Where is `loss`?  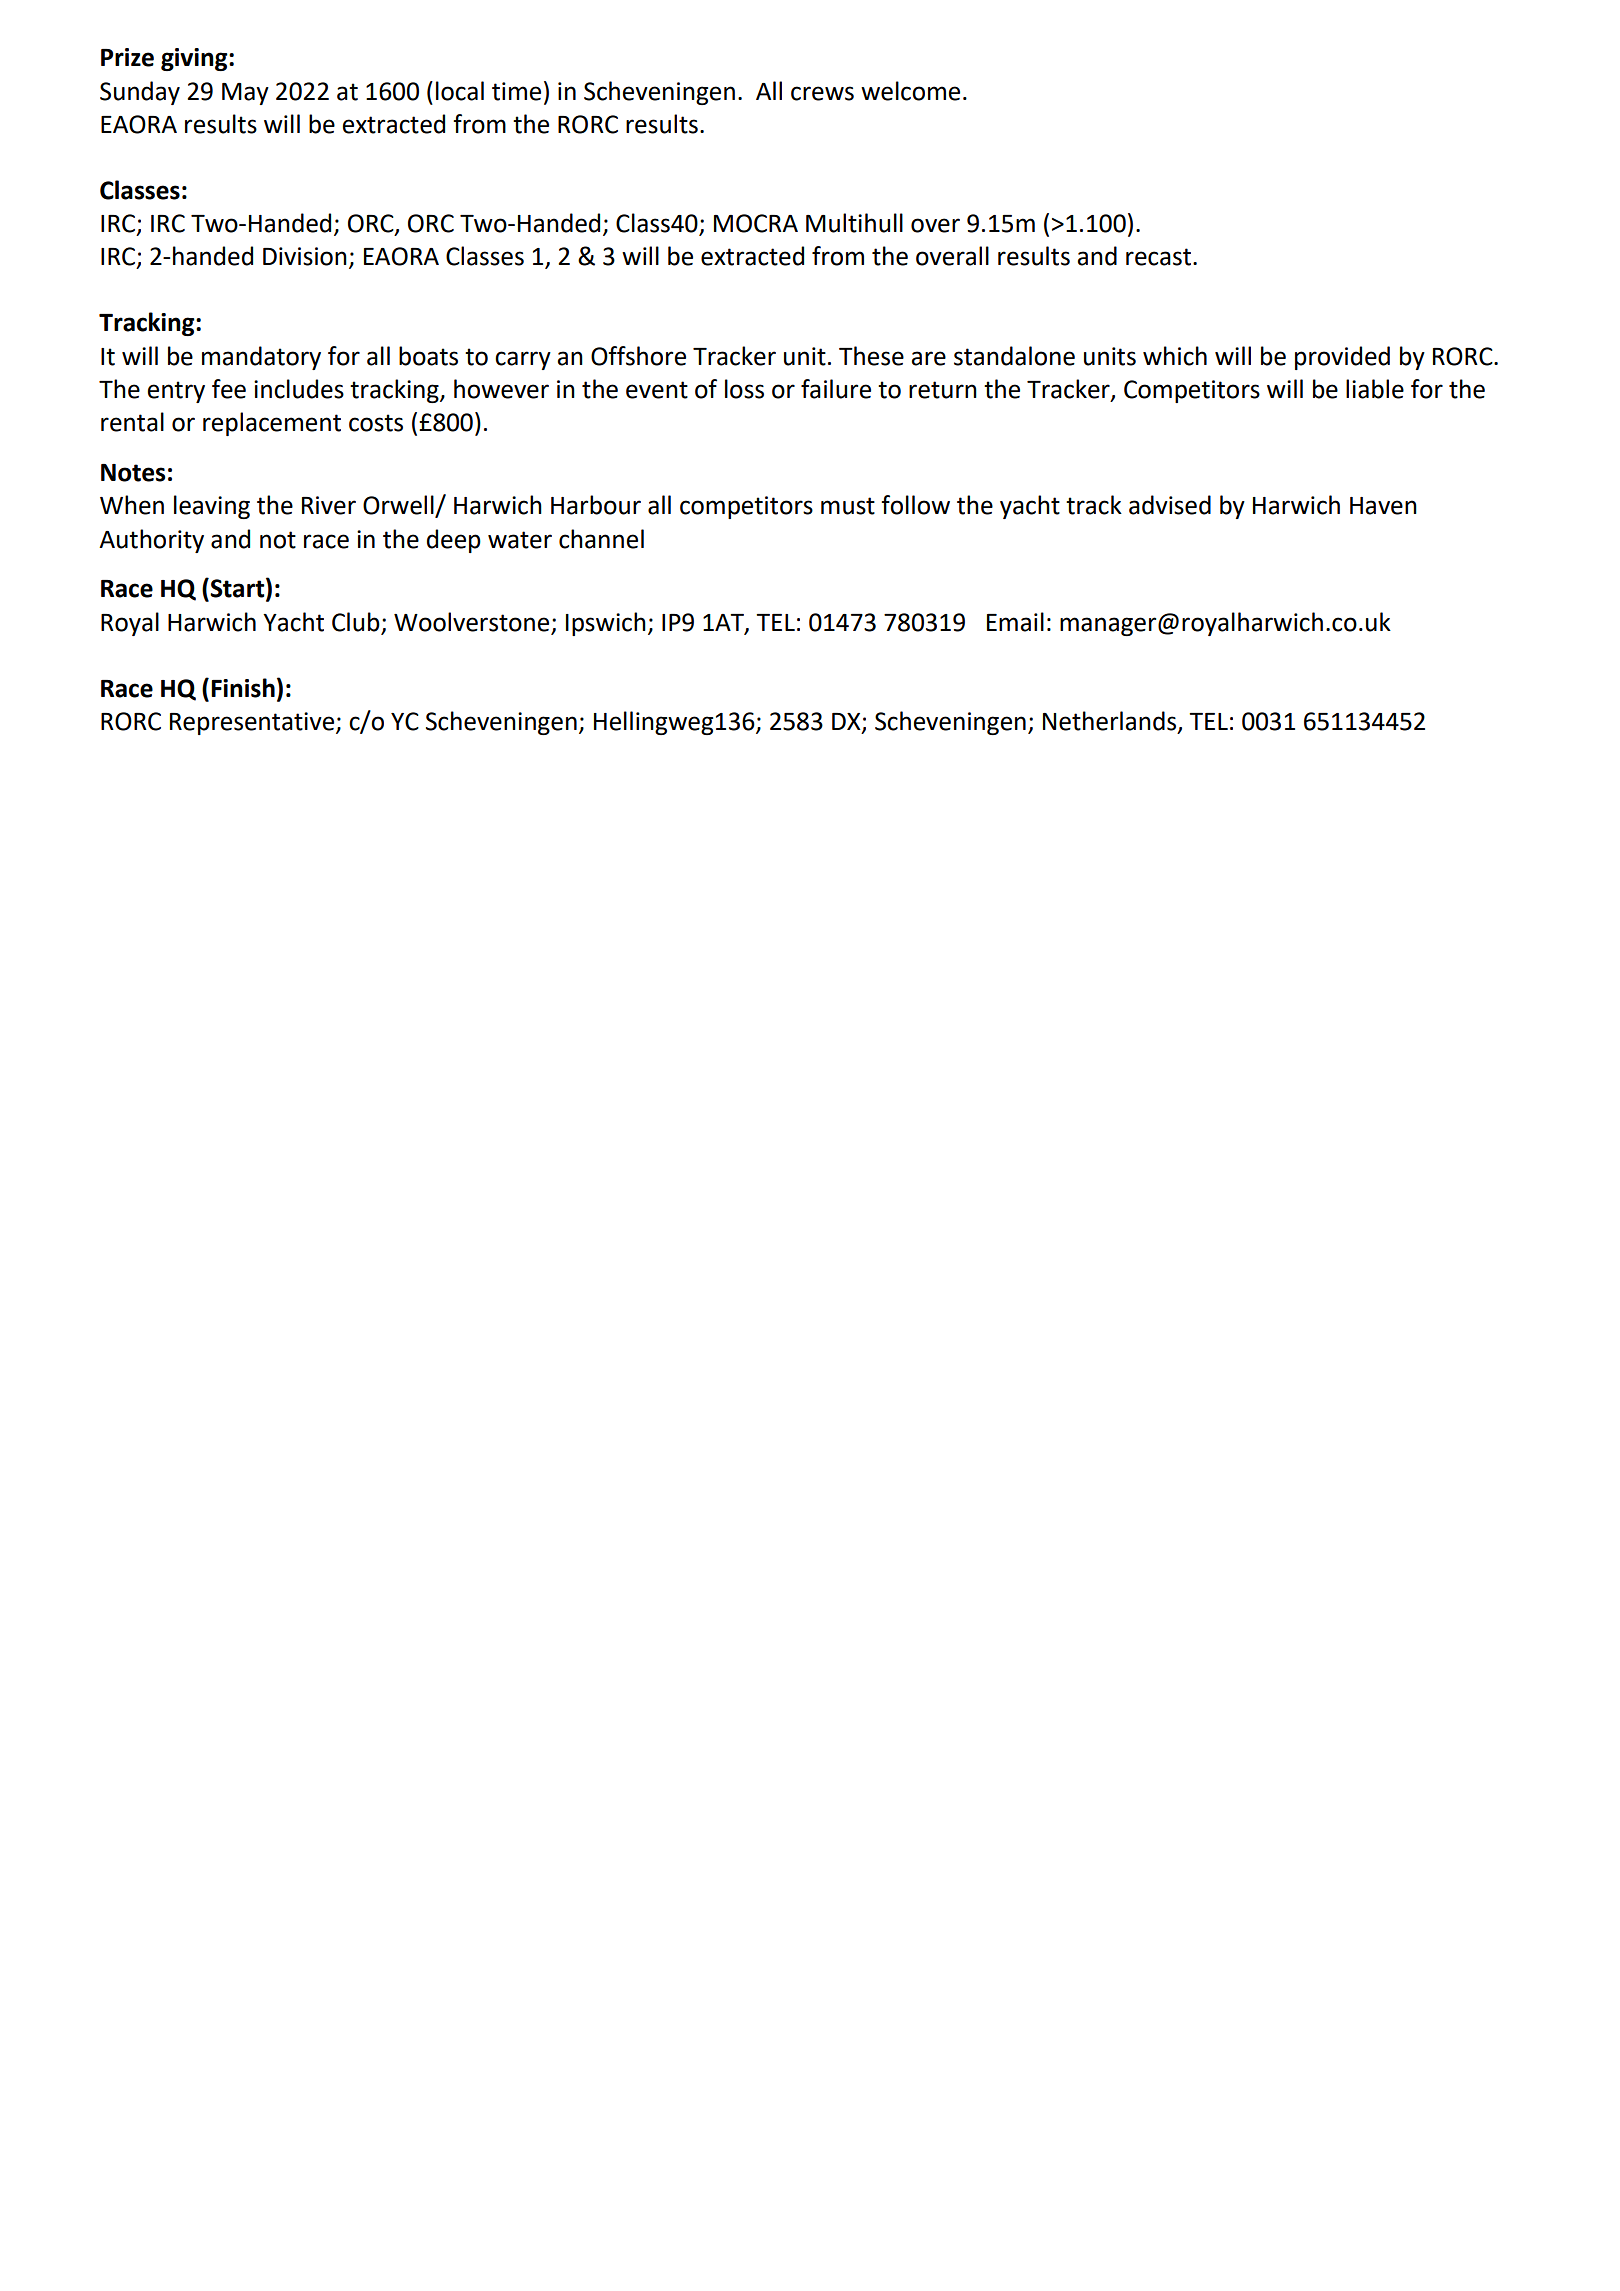 loss is located at coordinates (744, 389).
